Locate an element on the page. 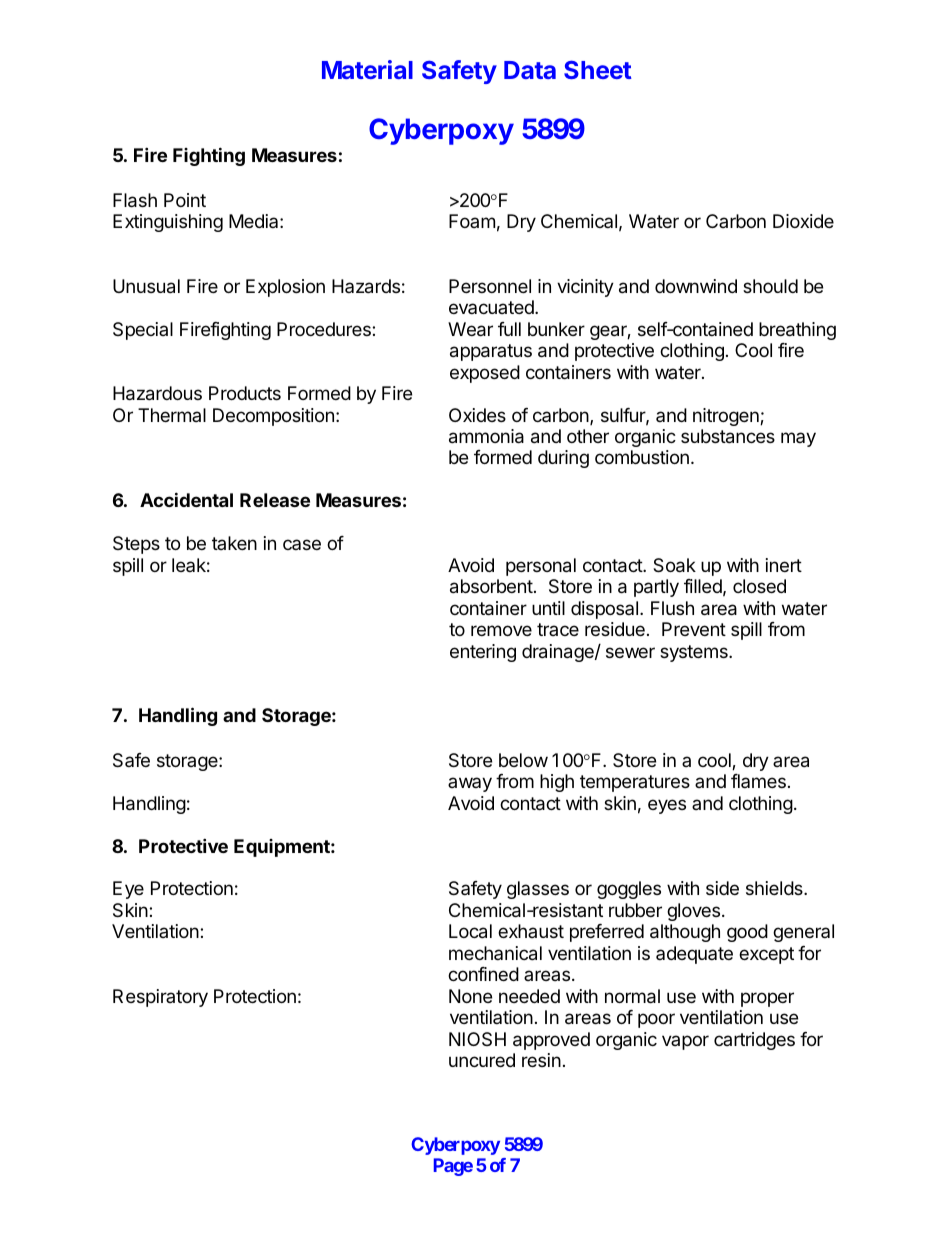 The height and width of the page is (1233, 952). Point is located at coordinates (185, 200).
